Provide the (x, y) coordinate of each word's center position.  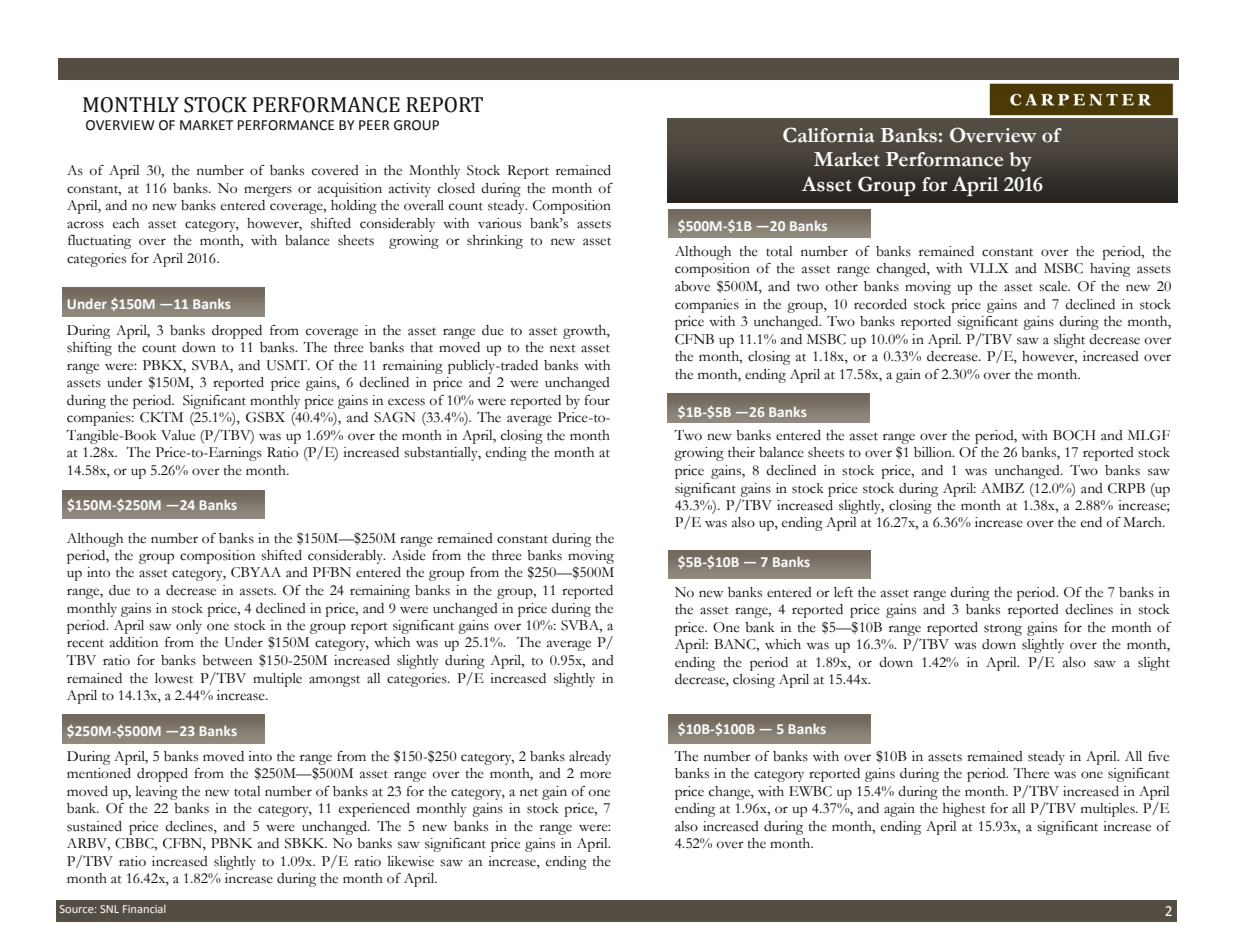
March (1143, 522)
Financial (144, 908)
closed (456, 188)
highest (964, 810)
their (741, 452)
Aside (409, 555)
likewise (411, 861)
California (828, 135)
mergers (268, 191)
